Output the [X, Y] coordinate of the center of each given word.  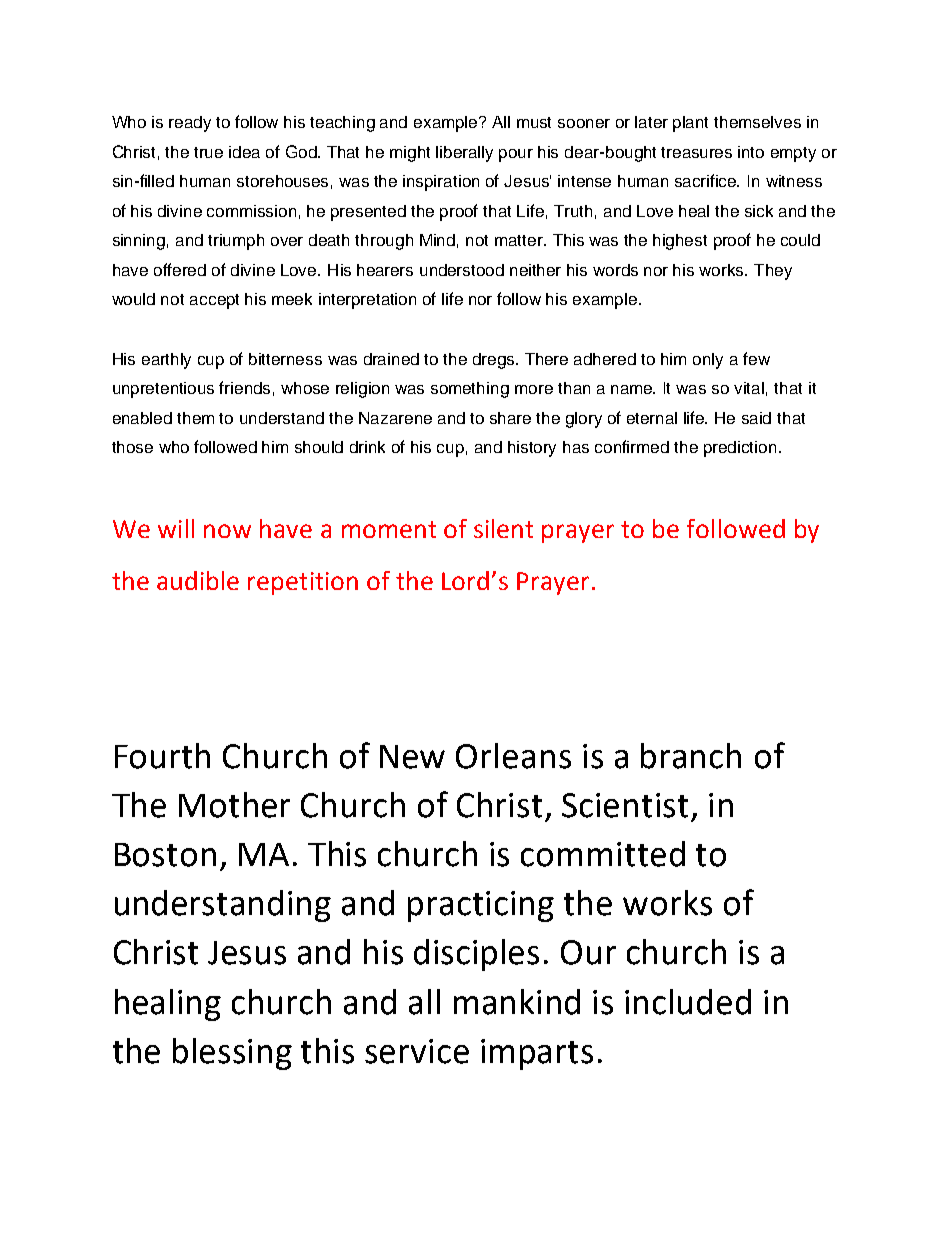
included [688, 1002]
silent [503, 528]
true [208, 152]
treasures [696, 152]
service [417, 1051]
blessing [232, 1054]
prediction [740, 449]
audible [198, 580]
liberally [464, 154]
